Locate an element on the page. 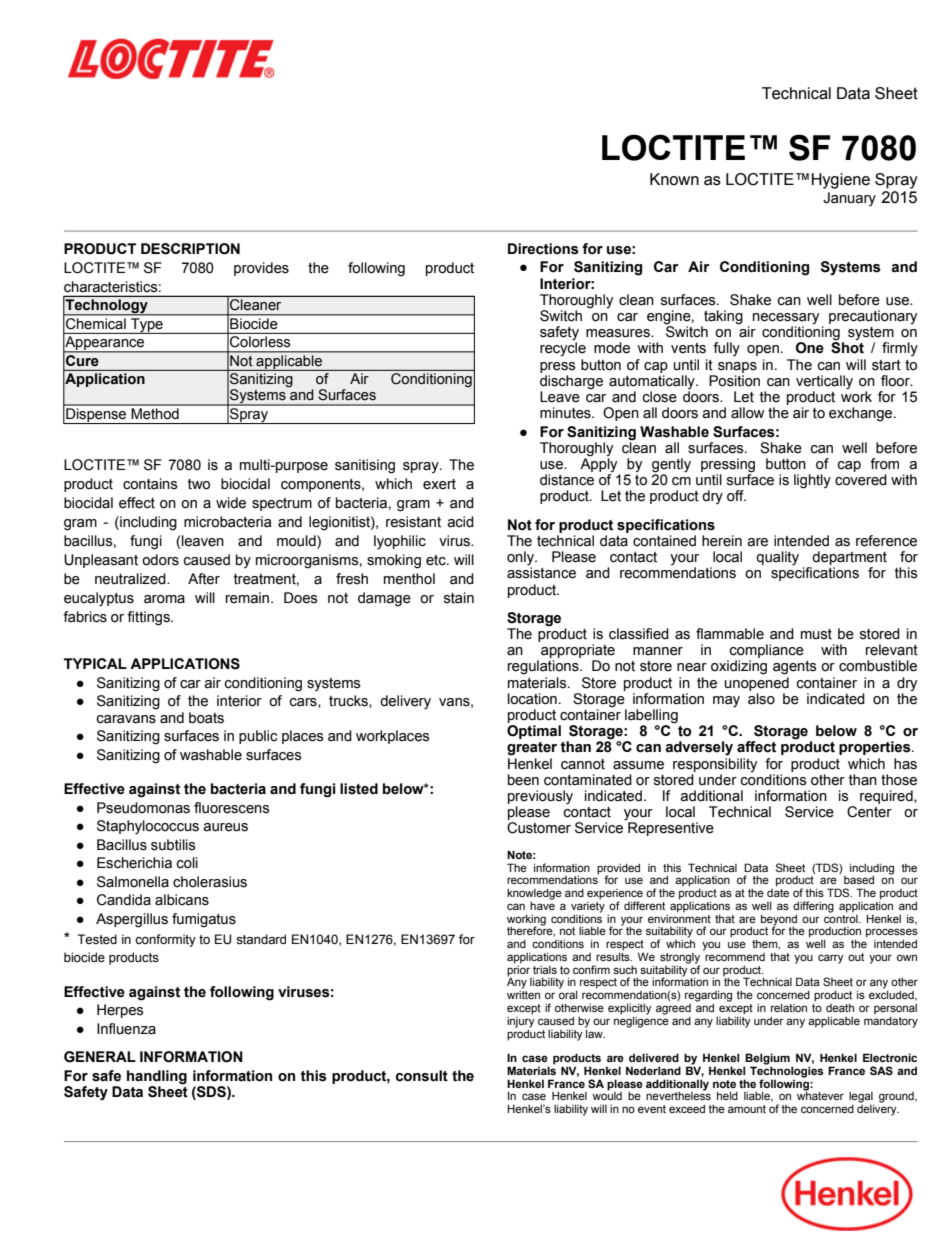 This page has height=1247, width=952. odors is located at coordinates (160, 560).
